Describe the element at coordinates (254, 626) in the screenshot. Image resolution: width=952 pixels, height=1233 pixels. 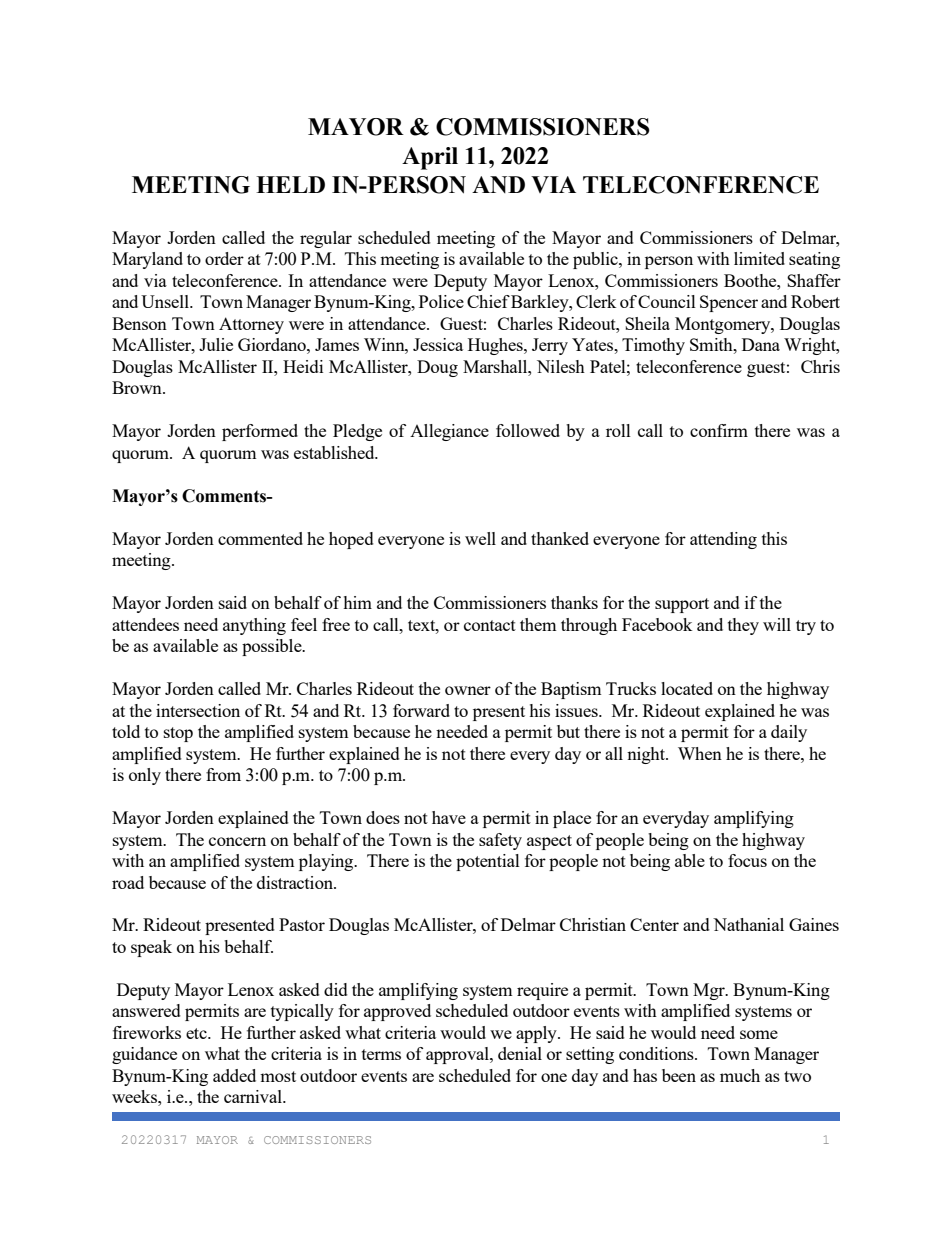
I see `anything` at that location.
